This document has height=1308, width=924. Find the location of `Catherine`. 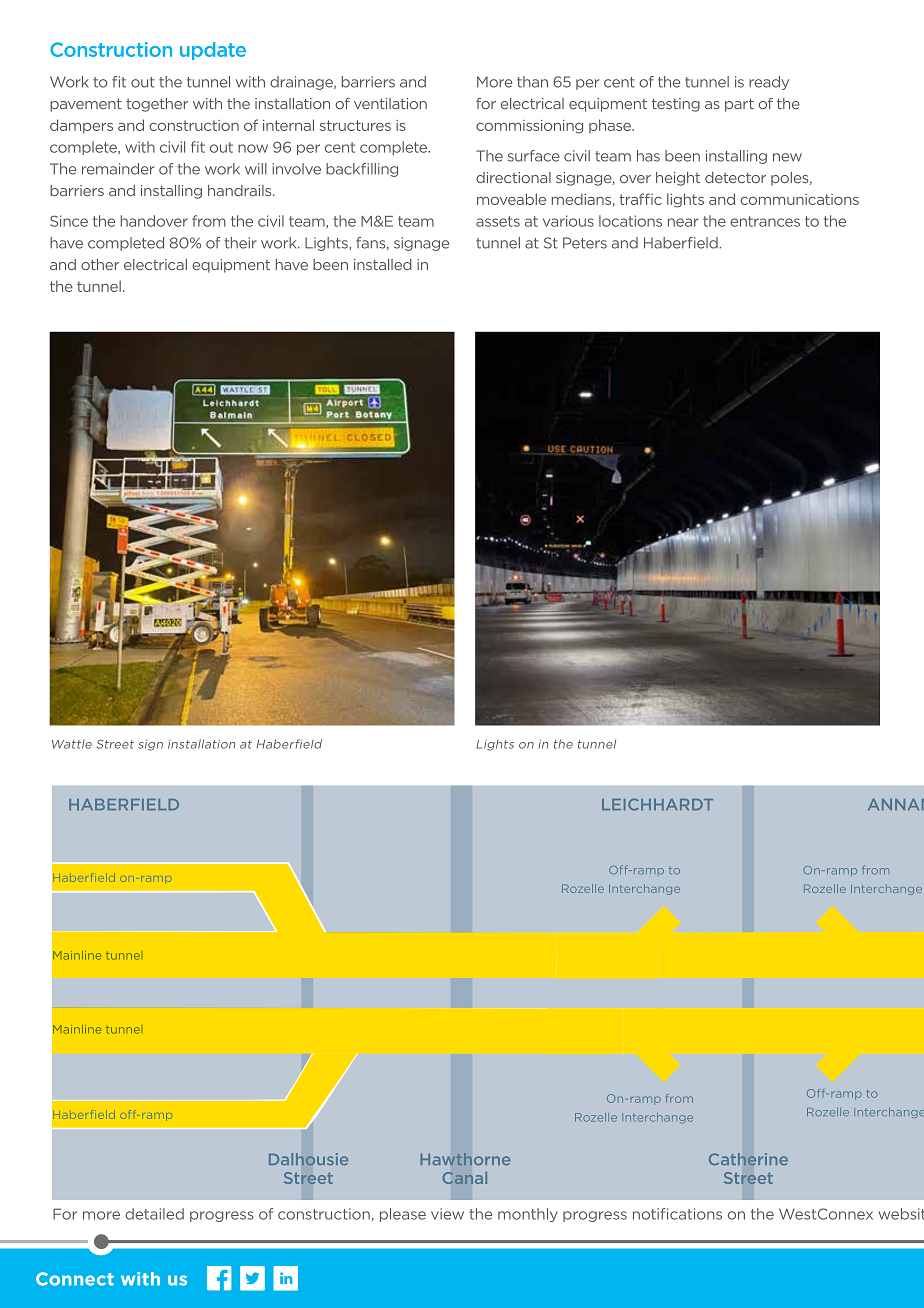

Catherine is located at coordinates (748, 1159).
